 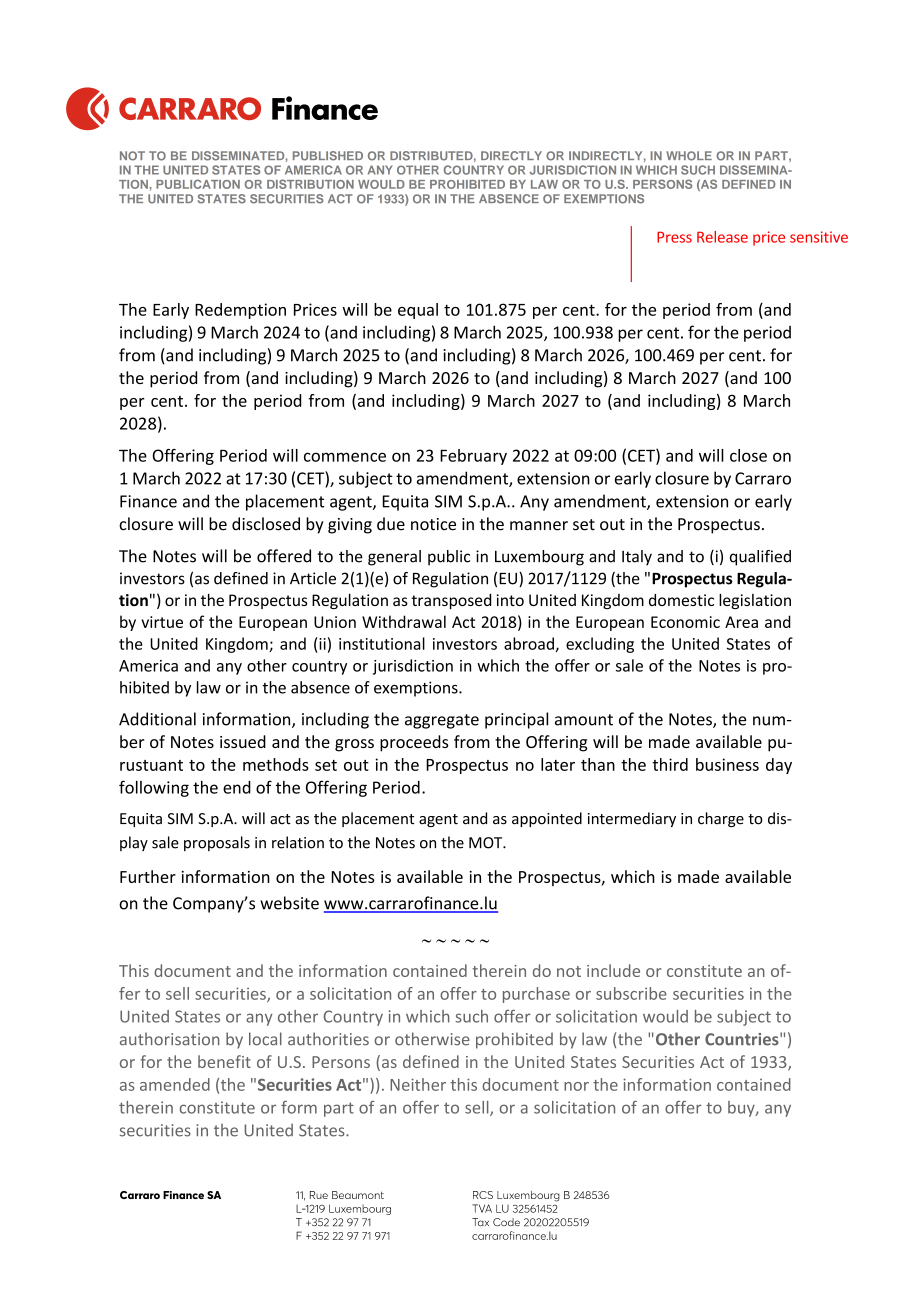 I want to click on business, so click(x=727, y=764).
